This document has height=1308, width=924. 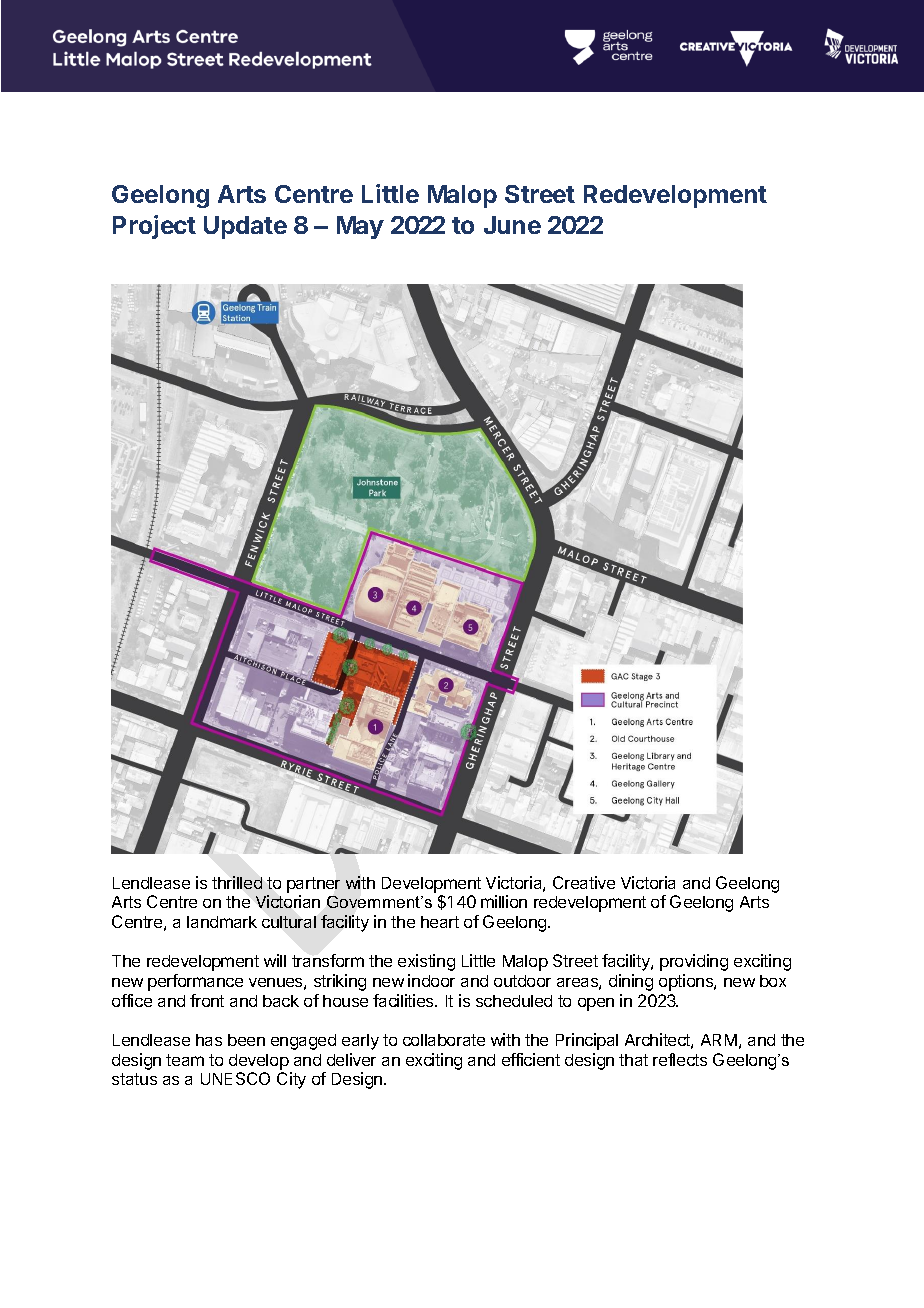 What do you see at coordinates (504, 901) in the document?
I see `million` at bounding box center [504, 901].
